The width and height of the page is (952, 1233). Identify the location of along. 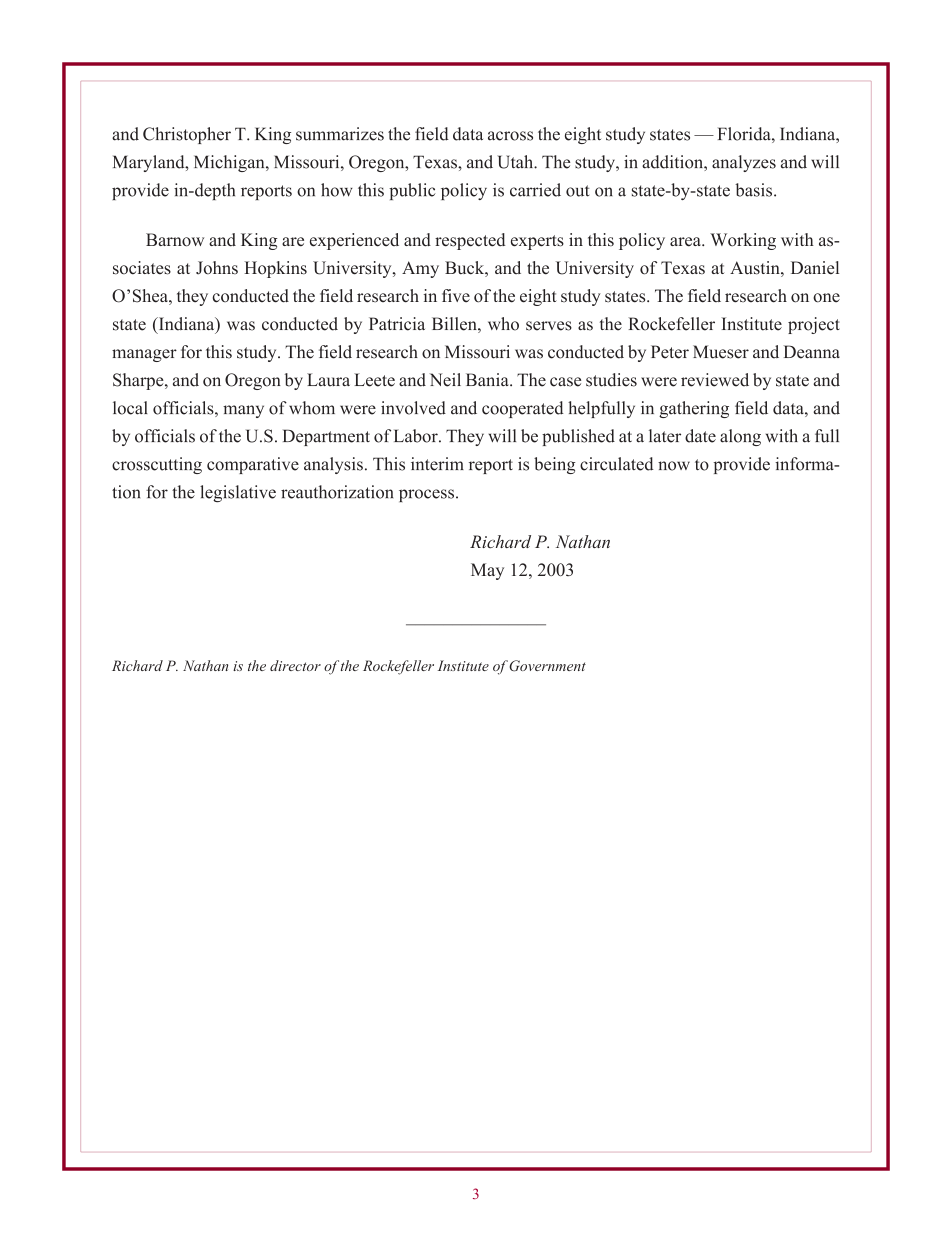
(740, 437).
